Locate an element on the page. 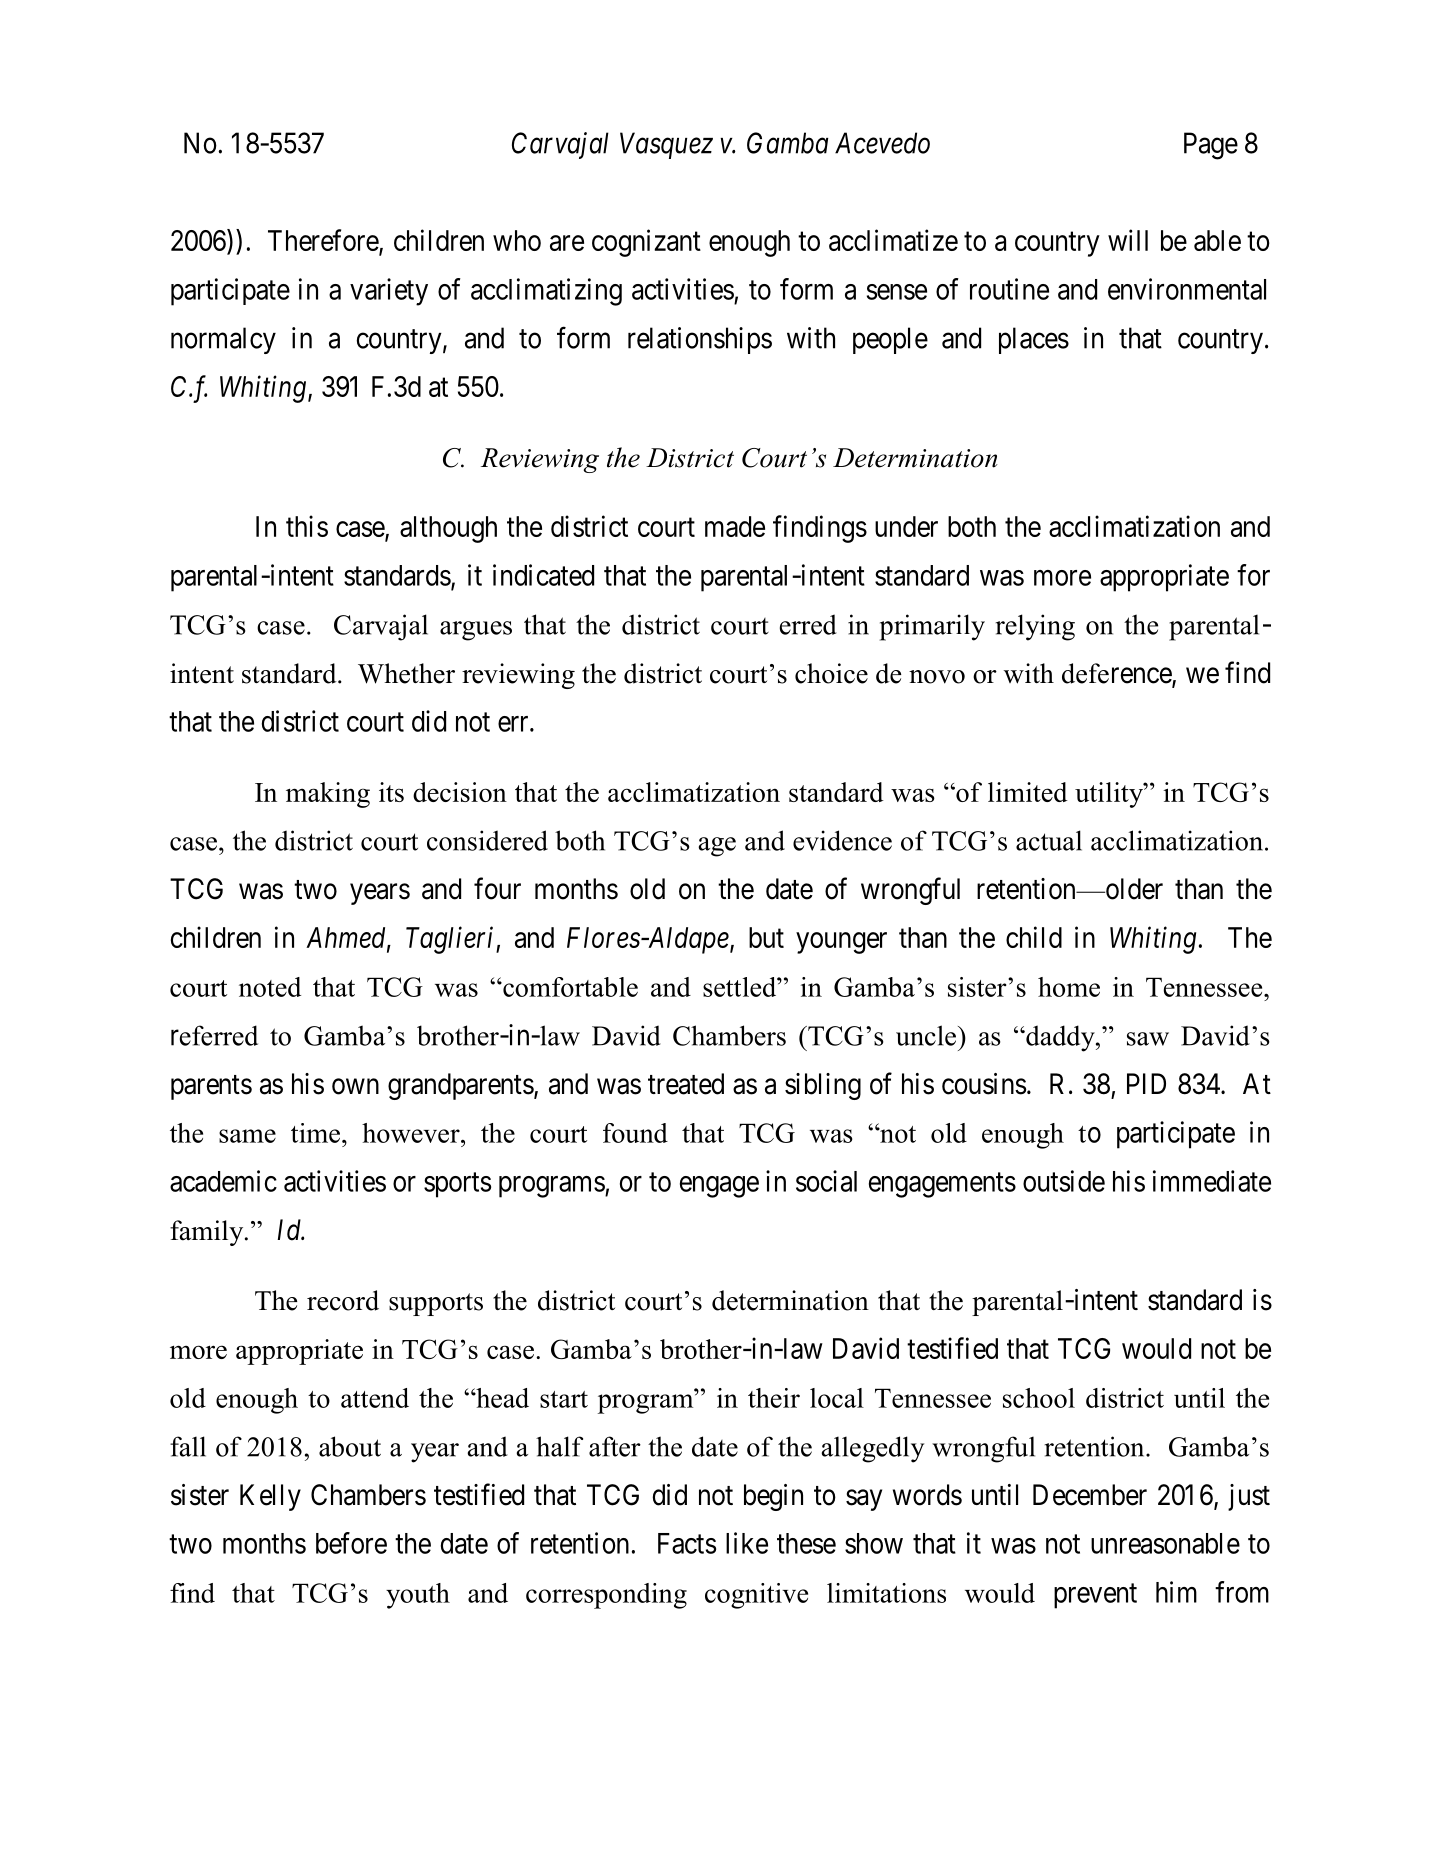 The image size is (1440, 1864). although is located at coordinates (448, 529).
